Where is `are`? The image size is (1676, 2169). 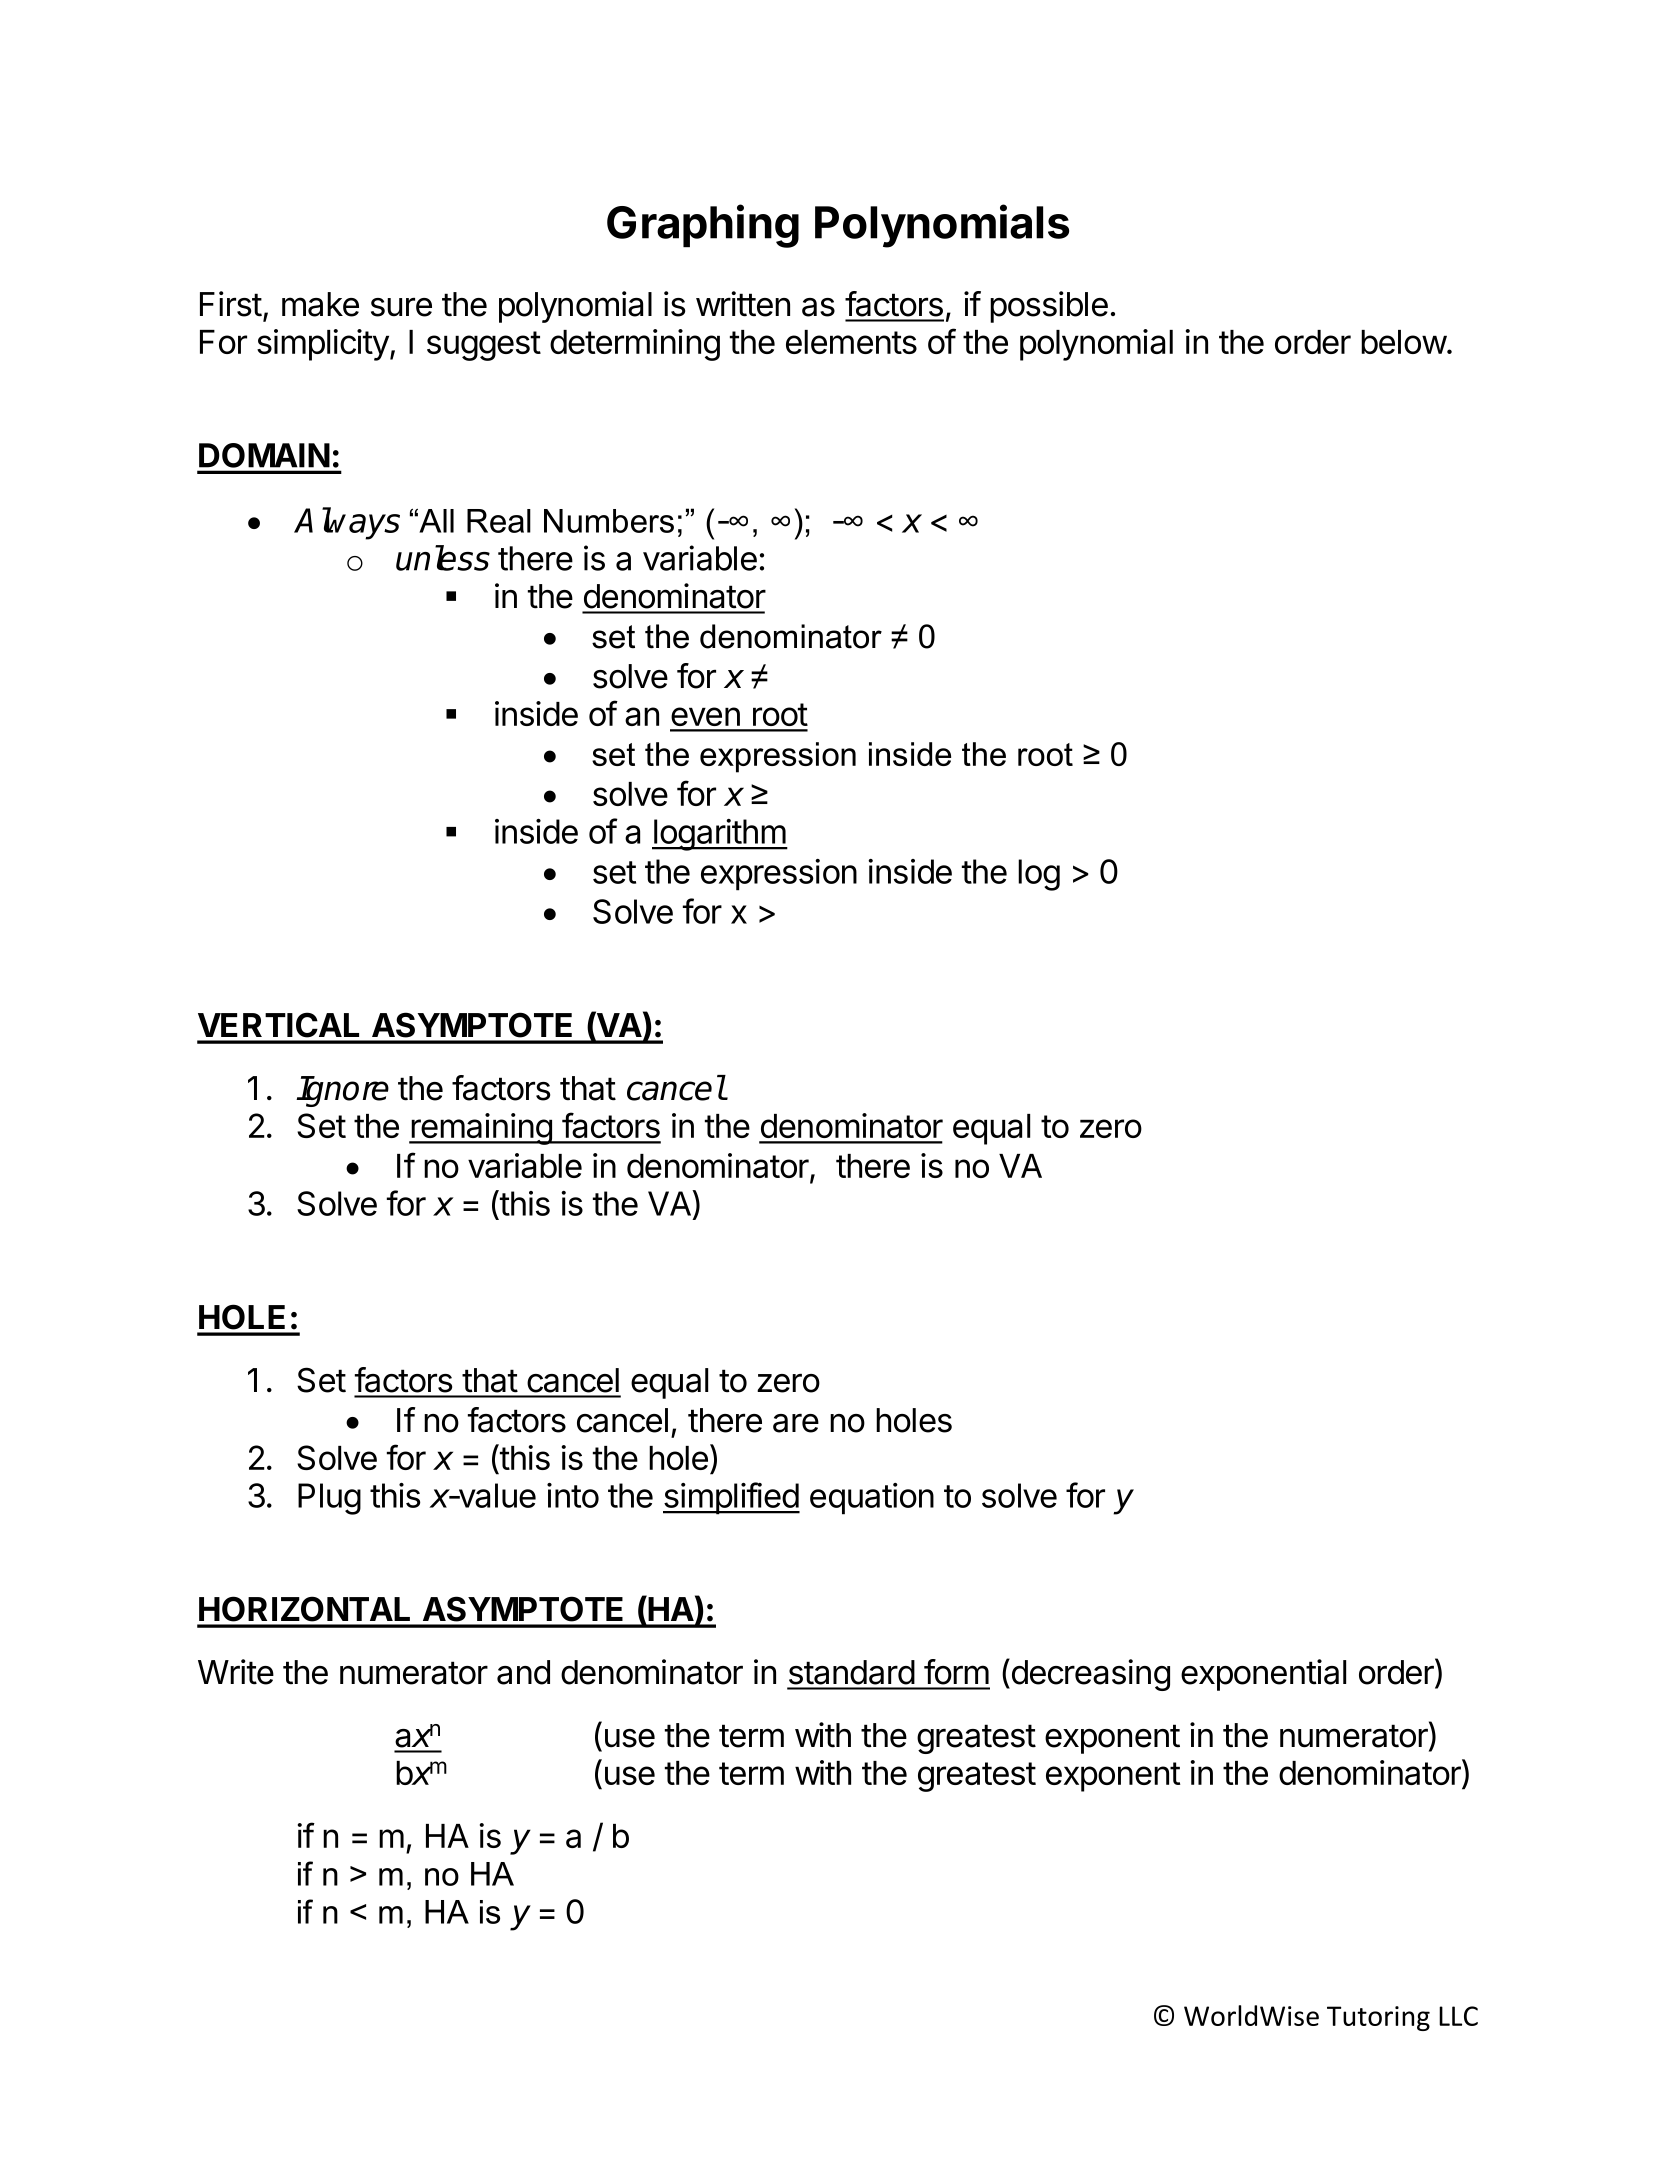
are is located at coordinates (796, 1423).
